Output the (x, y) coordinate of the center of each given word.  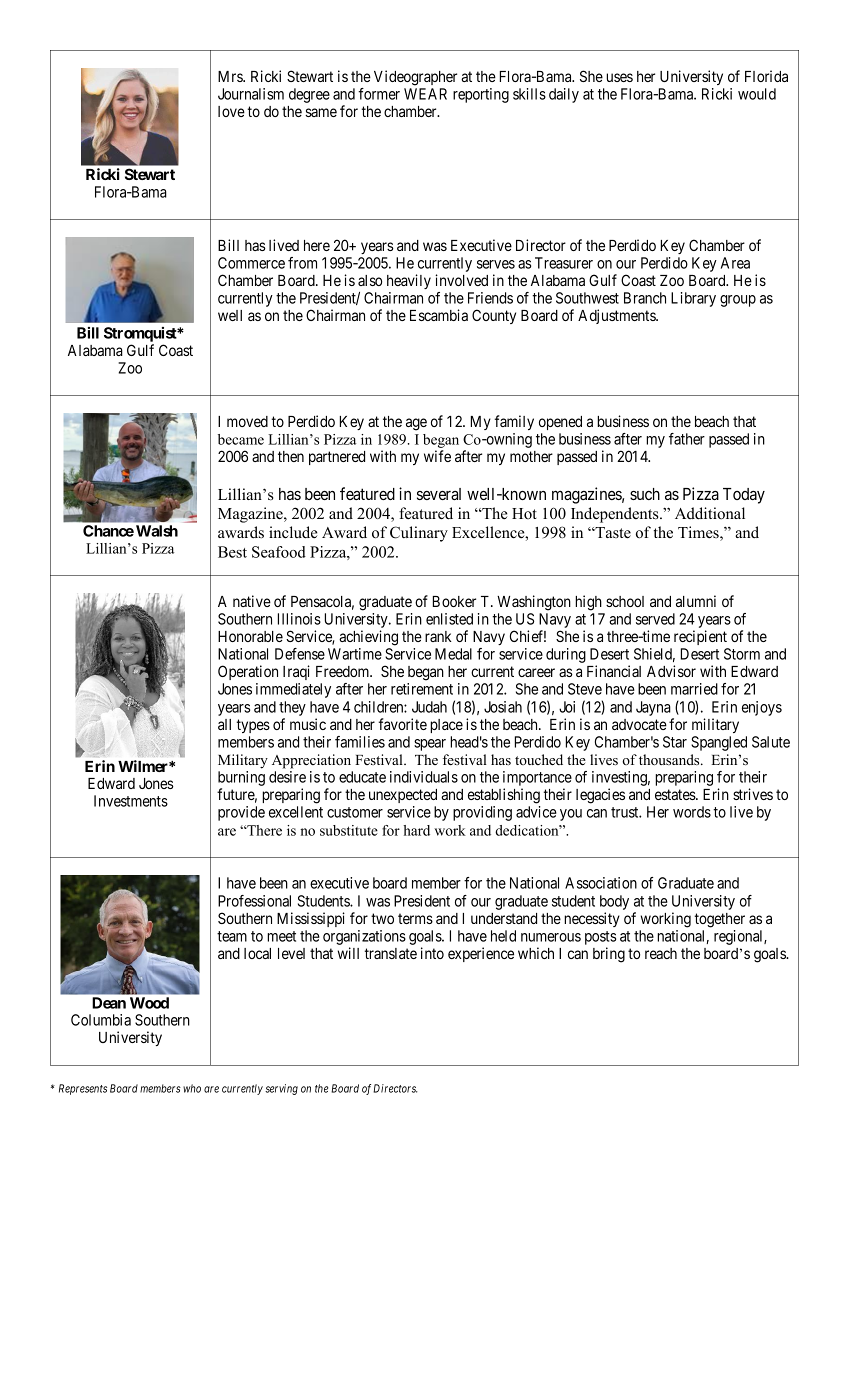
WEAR (425, 94)
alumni (696, 601)
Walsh (157, 531)
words (692, 812)
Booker (454, 601)
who (192, 1088)
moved (247, 421)
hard (416, 830)
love (231, 111)
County (494, 316)
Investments (131, 801)
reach (661, 953)
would (757, 94)
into (432, 953)
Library (693, 299)
